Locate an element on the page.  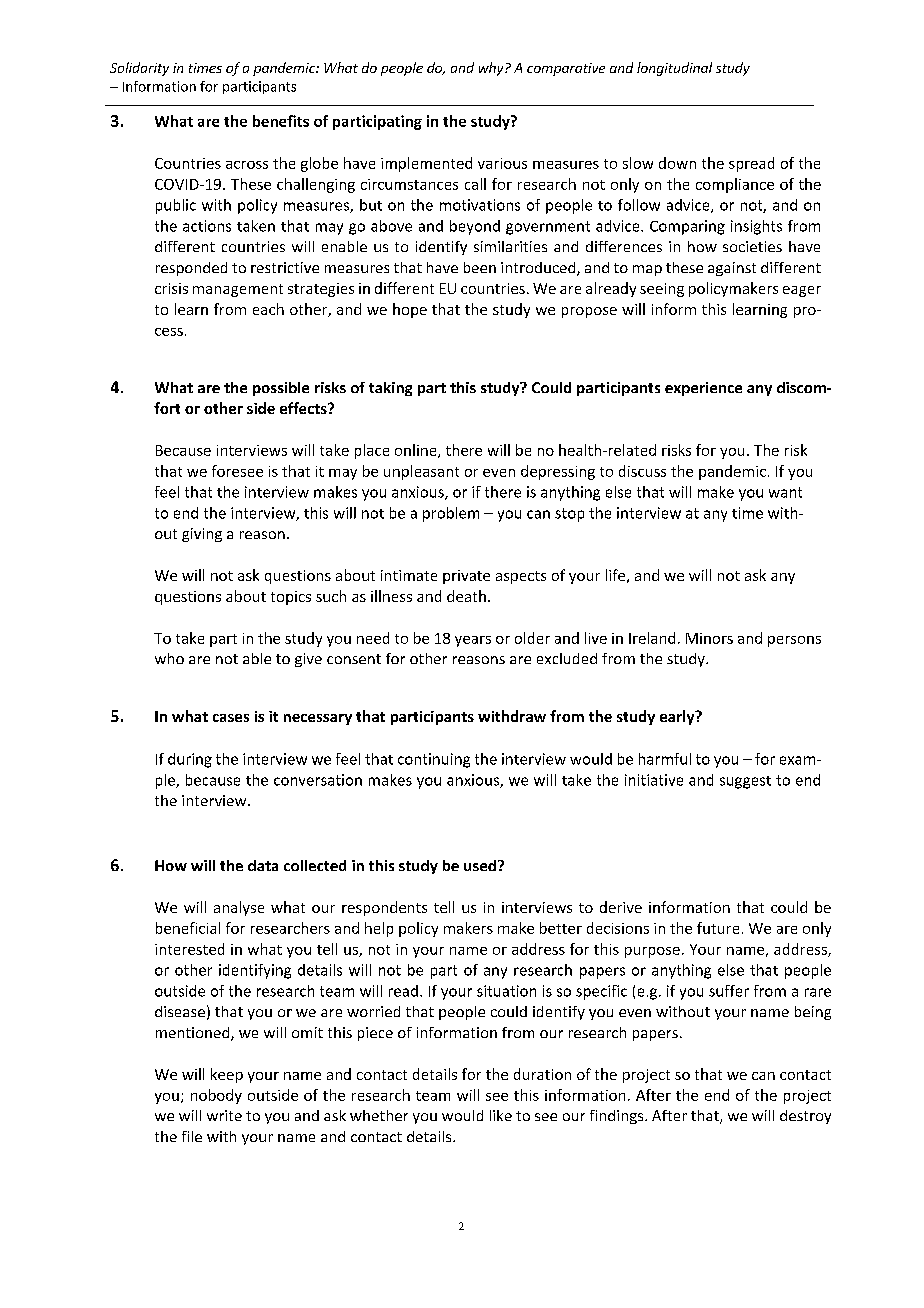
nobody is located at coordinates (216, 1096).
